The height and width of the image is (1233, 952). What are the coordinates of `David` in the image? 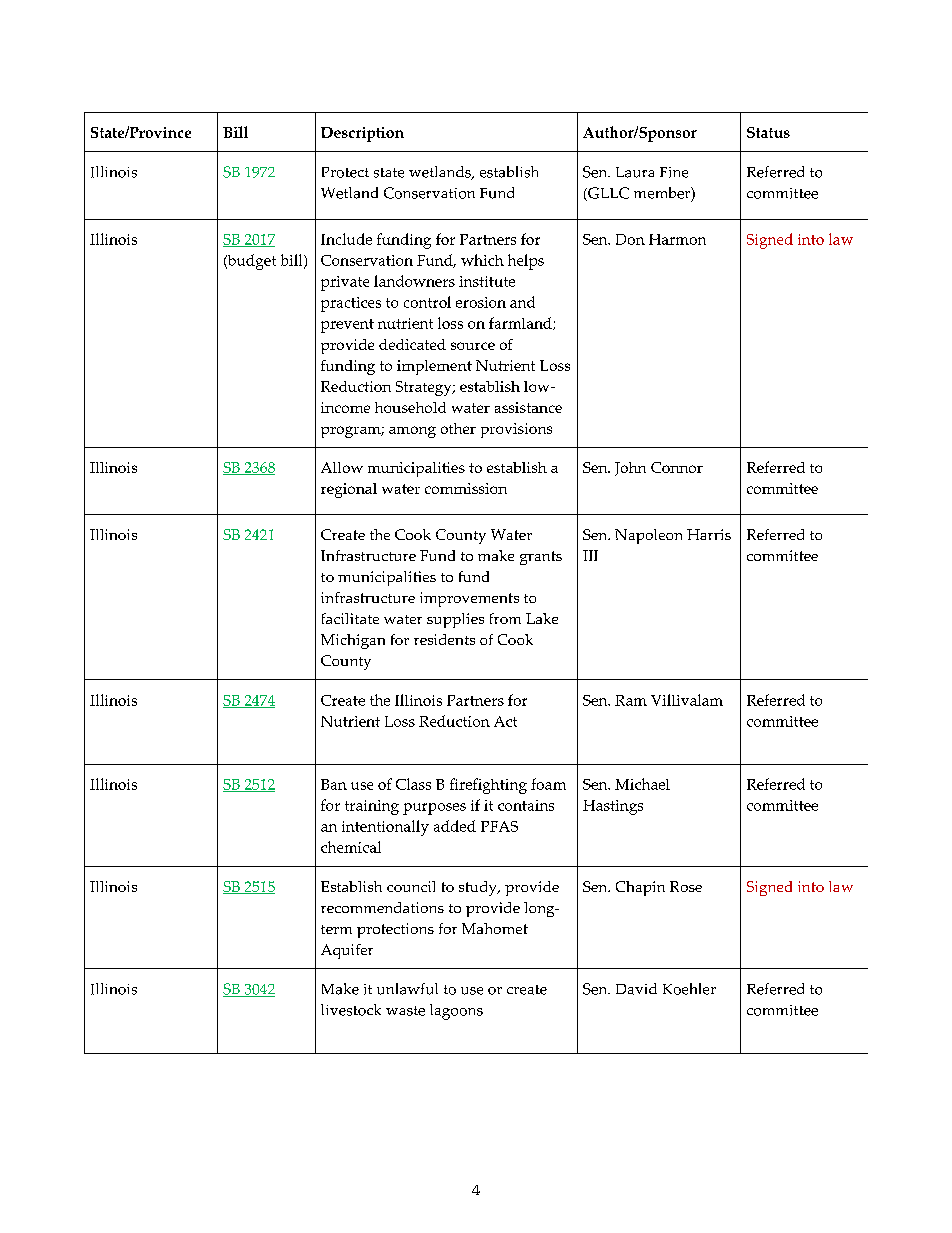 It's located at (636, 989).
